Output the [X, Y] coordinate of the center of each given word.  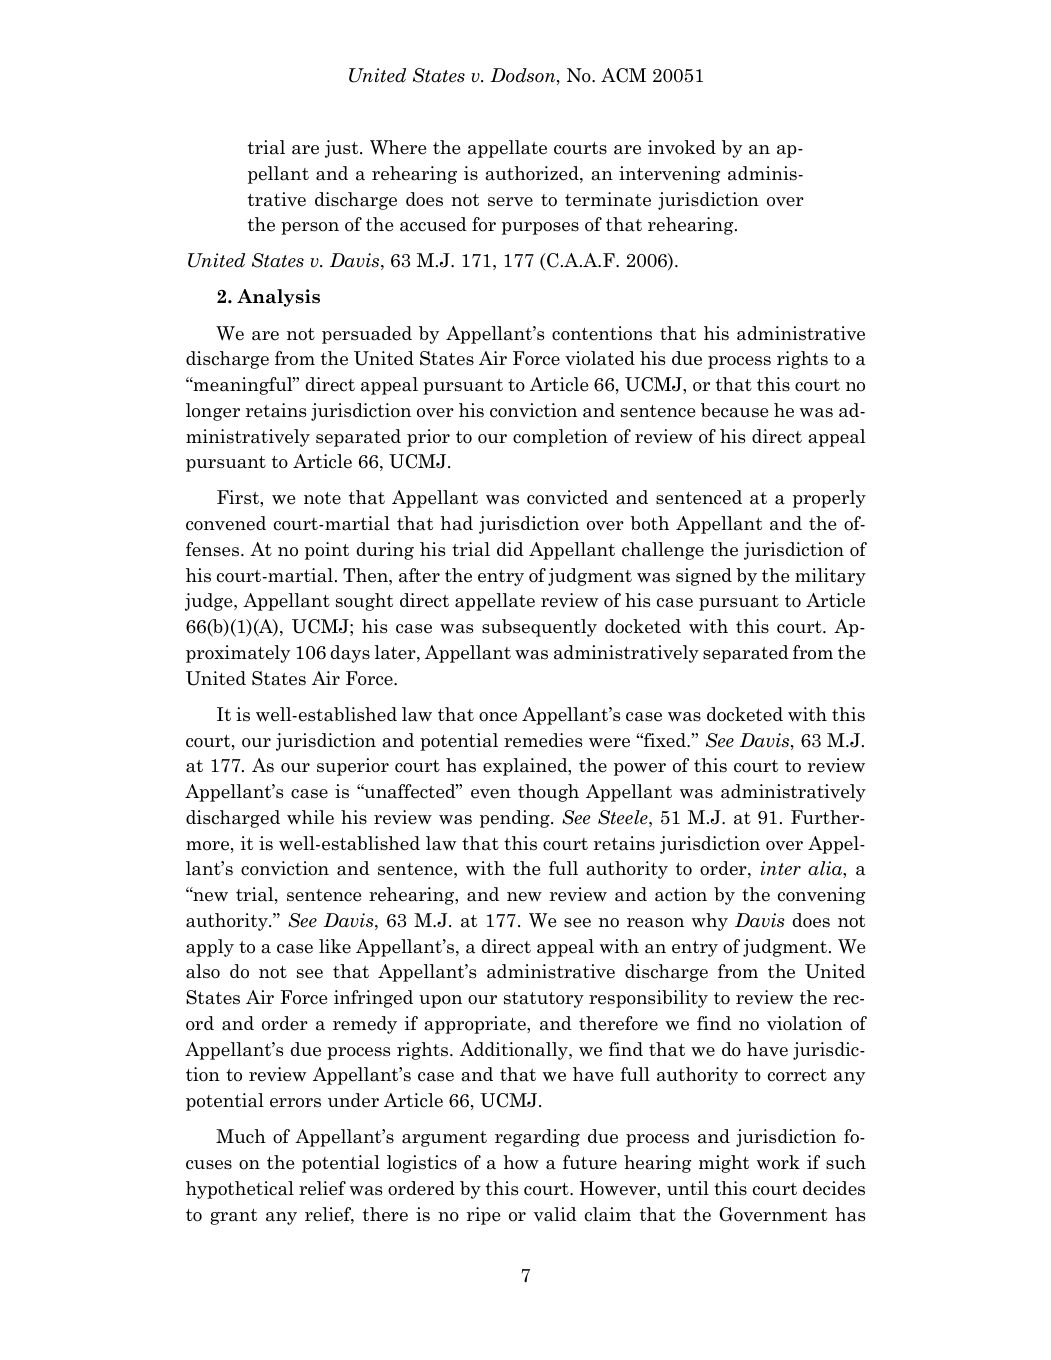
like [335, 946]
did [510, 549]
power [640, 769]
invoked [682, 147]
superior [353, 767]
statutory [544, 1000]
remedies [543, 740]
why [710, 922]
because [734, 410]
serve [510, 202]
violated [600, 358]
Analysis [278, 298]
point [327, 551]
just [343, 149]
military [830, 577]
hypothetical [240, 1190]
